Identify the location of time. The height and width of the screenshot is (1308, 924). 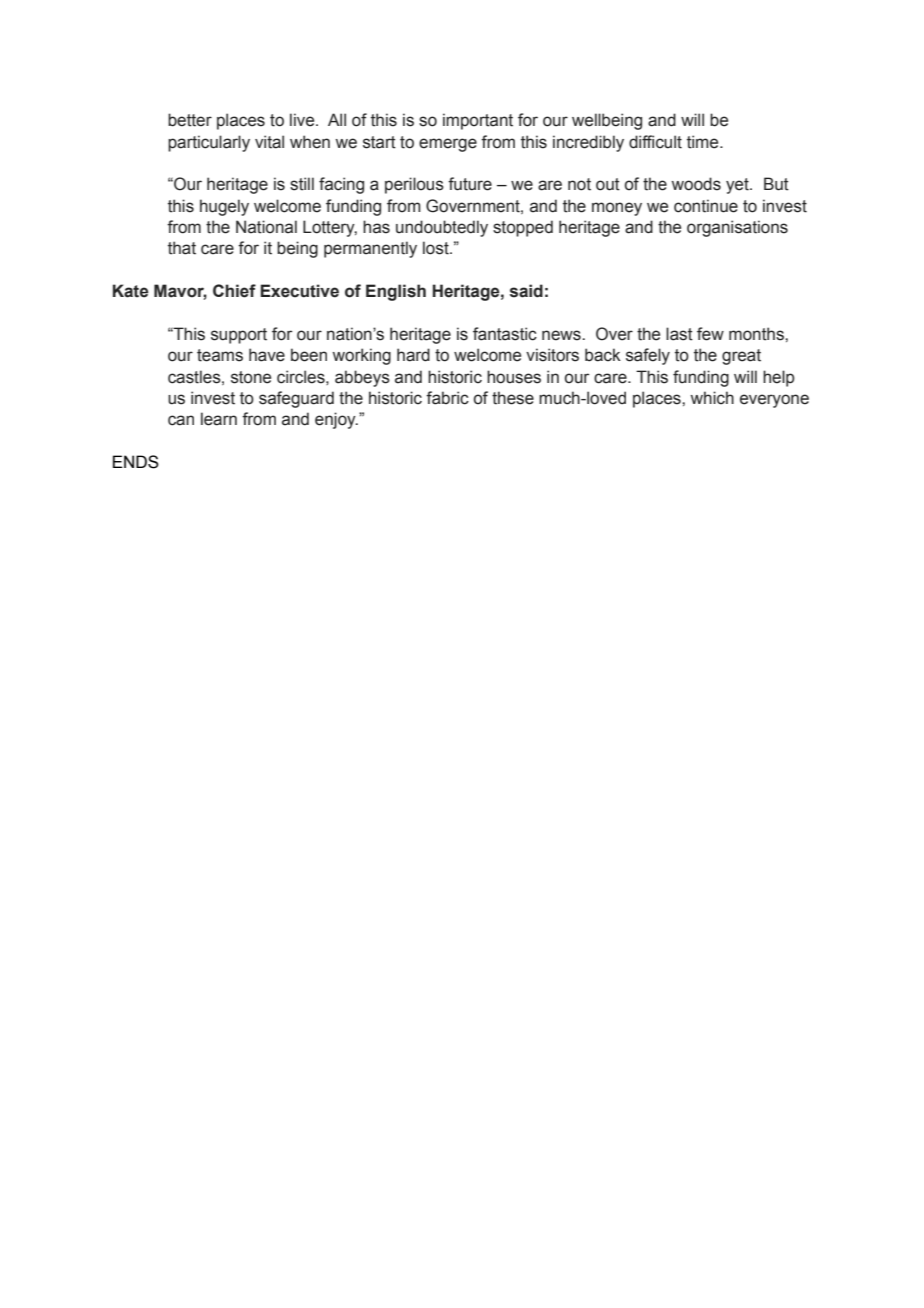
(704, 142).
